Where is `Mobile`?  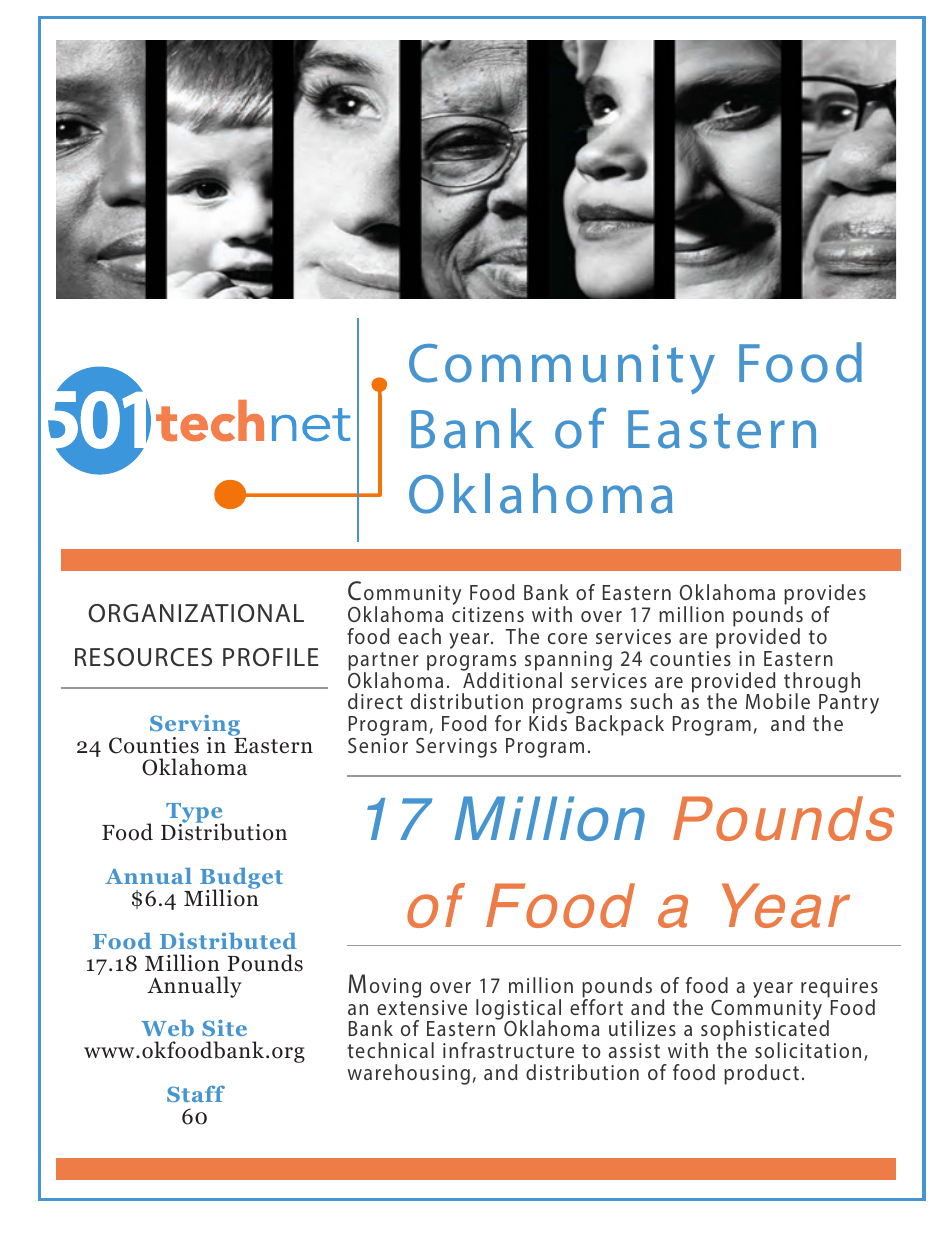 Mobile is located at coordinates (778, 701).
